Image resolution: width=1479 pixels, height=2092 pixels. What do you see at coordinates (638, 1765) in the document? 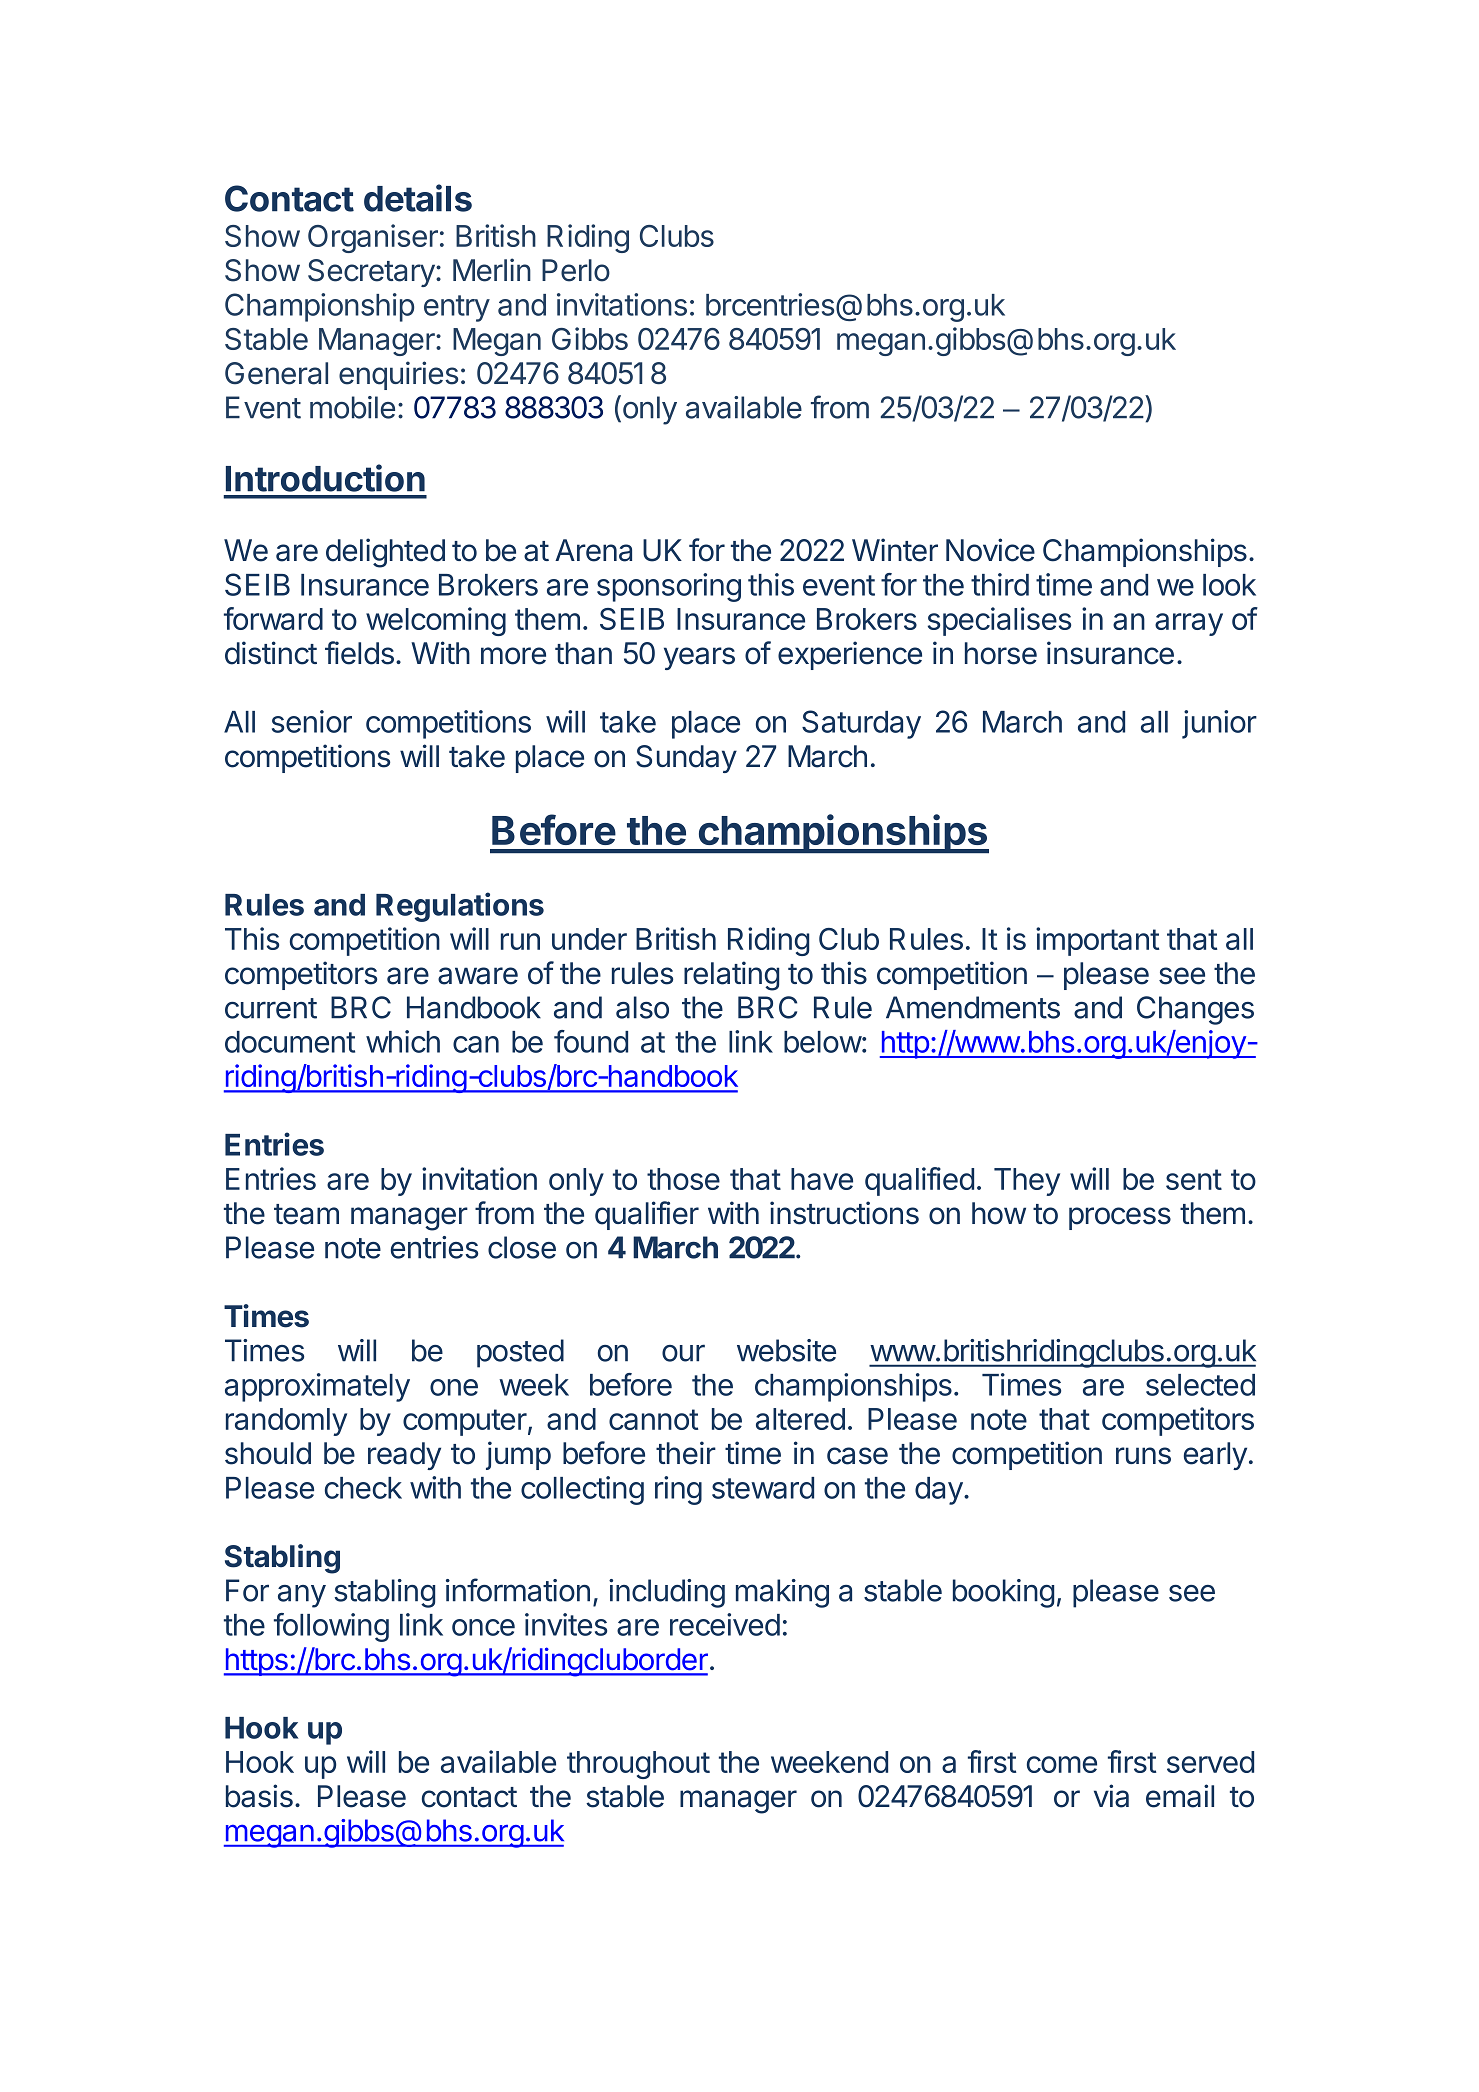
I see `throughout` at bounding box center [638, 1765].
